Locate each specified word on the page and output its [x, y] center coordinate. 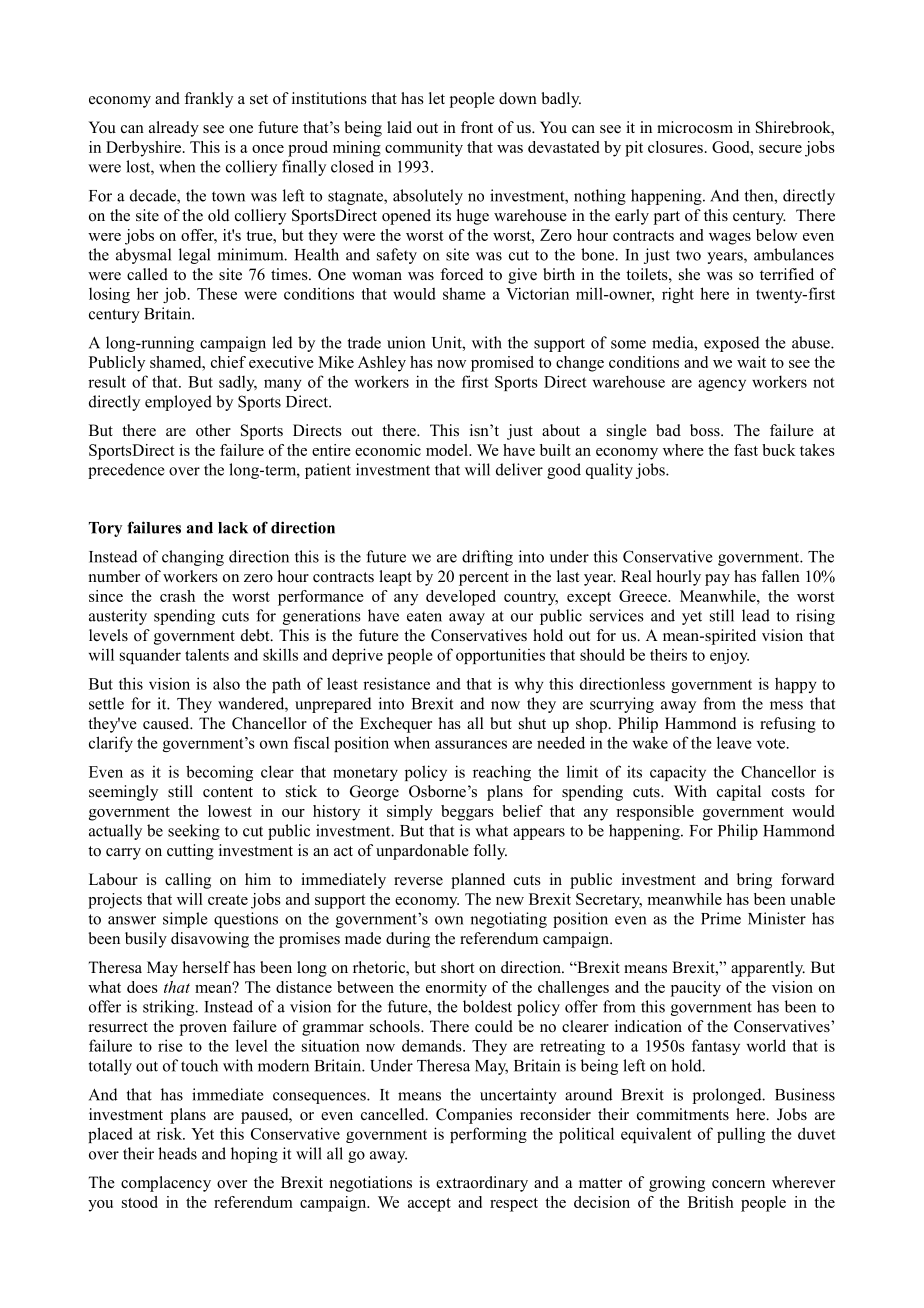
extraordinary [482, 1184]
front [477, 127]
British [711, 1202]
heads [177, 1153]
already [174, 129]
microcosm [695, 127]
